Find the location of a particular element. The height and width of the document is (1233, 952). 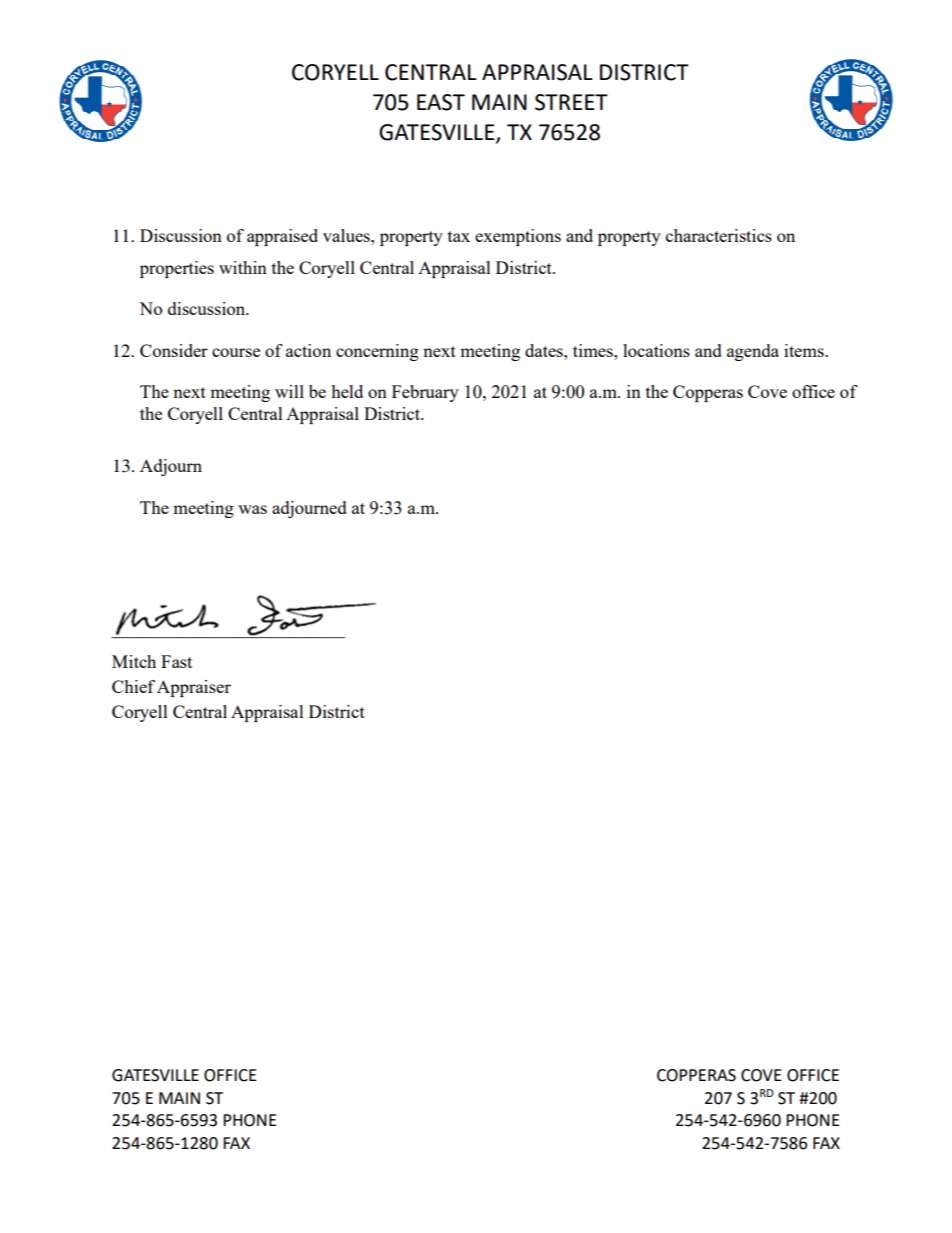

locations is located at coordinates (656, 350).
